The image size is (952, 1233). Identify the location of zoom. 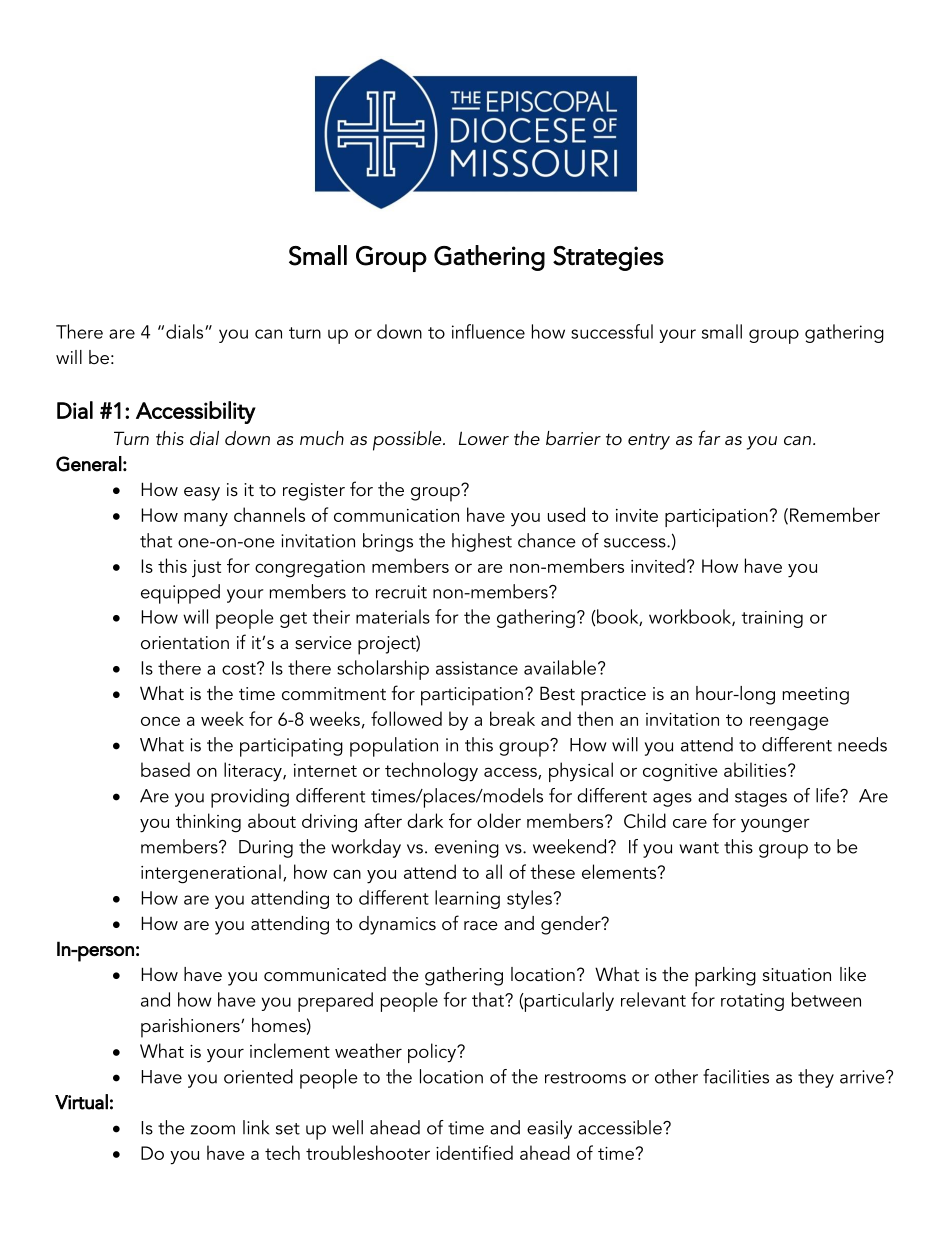
(212, 1130).
